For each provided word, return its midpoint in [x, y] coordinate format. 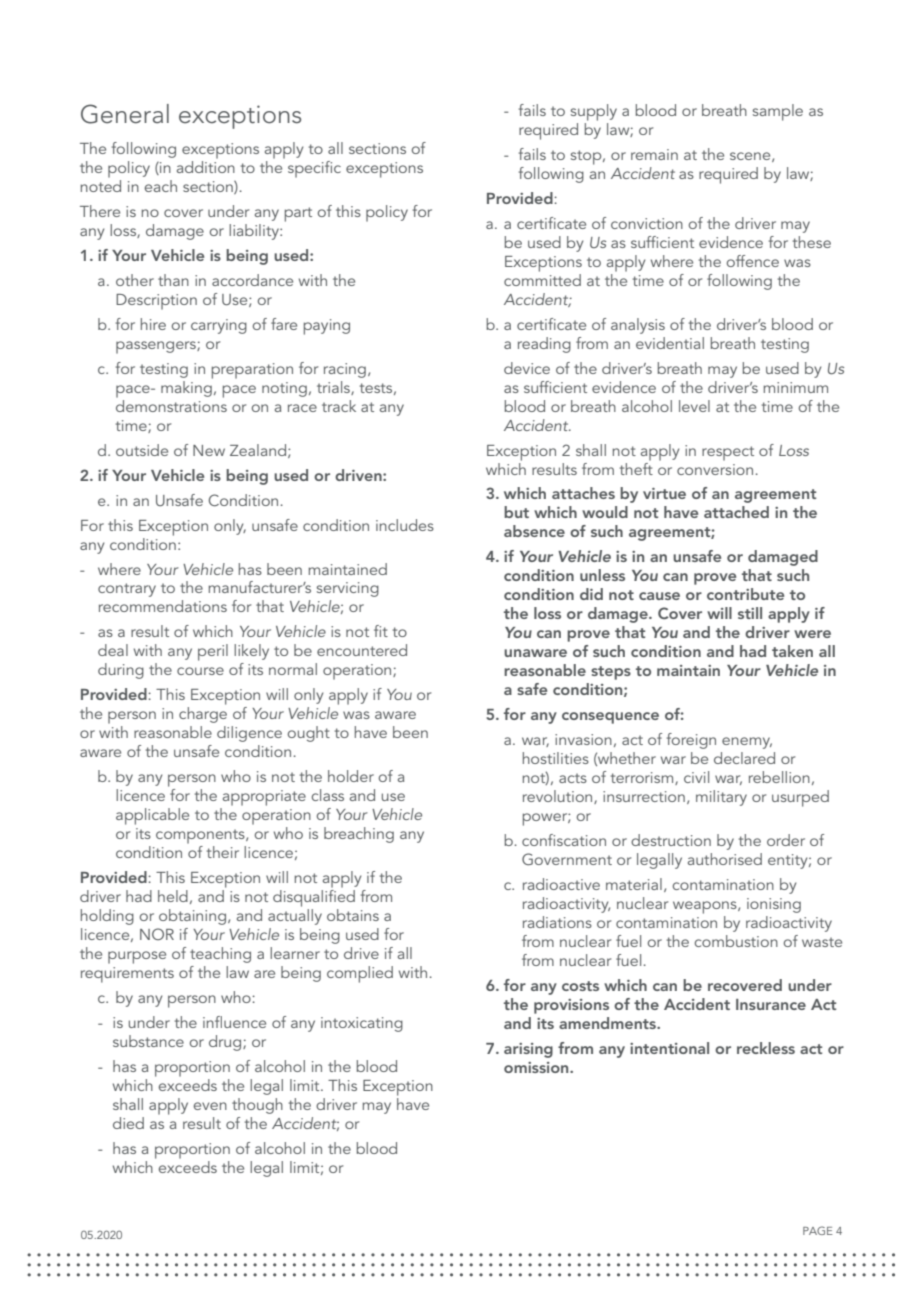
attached [736, 512]
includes [405, 525]
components [201, 836]
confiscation [564, 840]
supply [594, 112]
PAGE [818, 1230]
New [209, 450]
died [128, 1123]
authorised [725, 859]
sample [778, 112]
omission [537, 1067]
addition [206, 167]
